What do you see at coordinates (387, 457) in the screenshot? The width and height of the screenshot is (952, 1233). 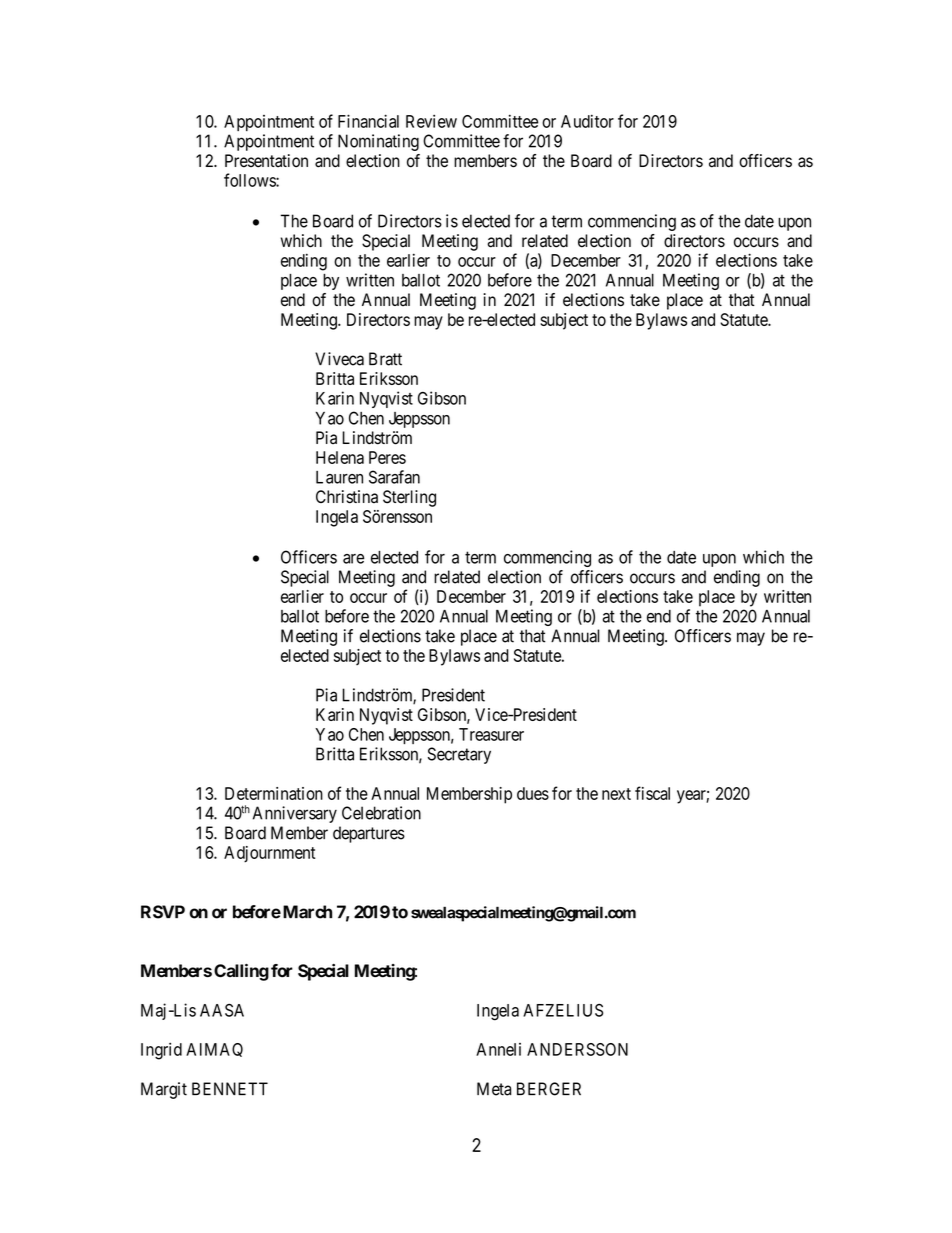 I see `Peres` at bounding box center [387, 457].
